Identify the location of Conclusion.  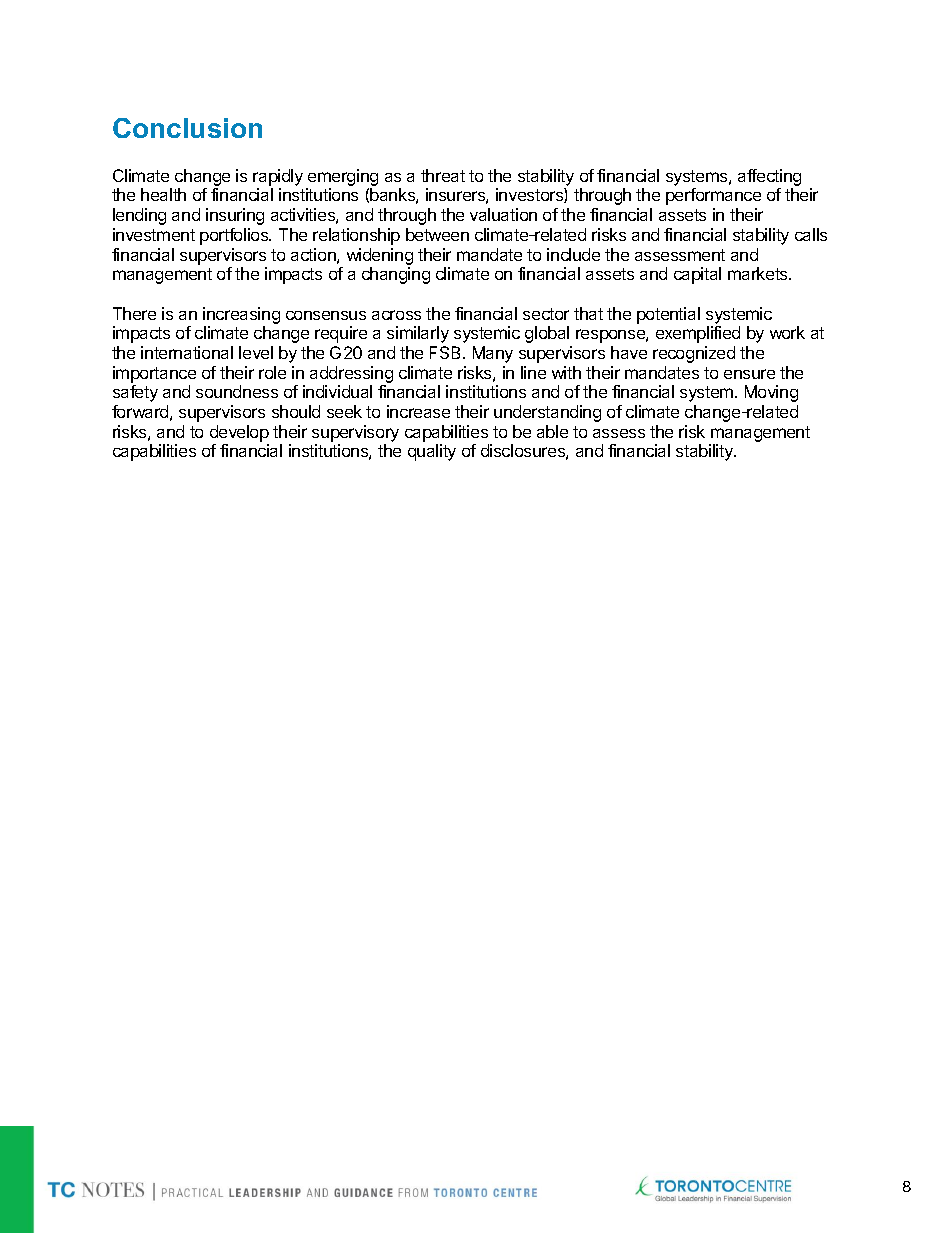
(187, 128).
